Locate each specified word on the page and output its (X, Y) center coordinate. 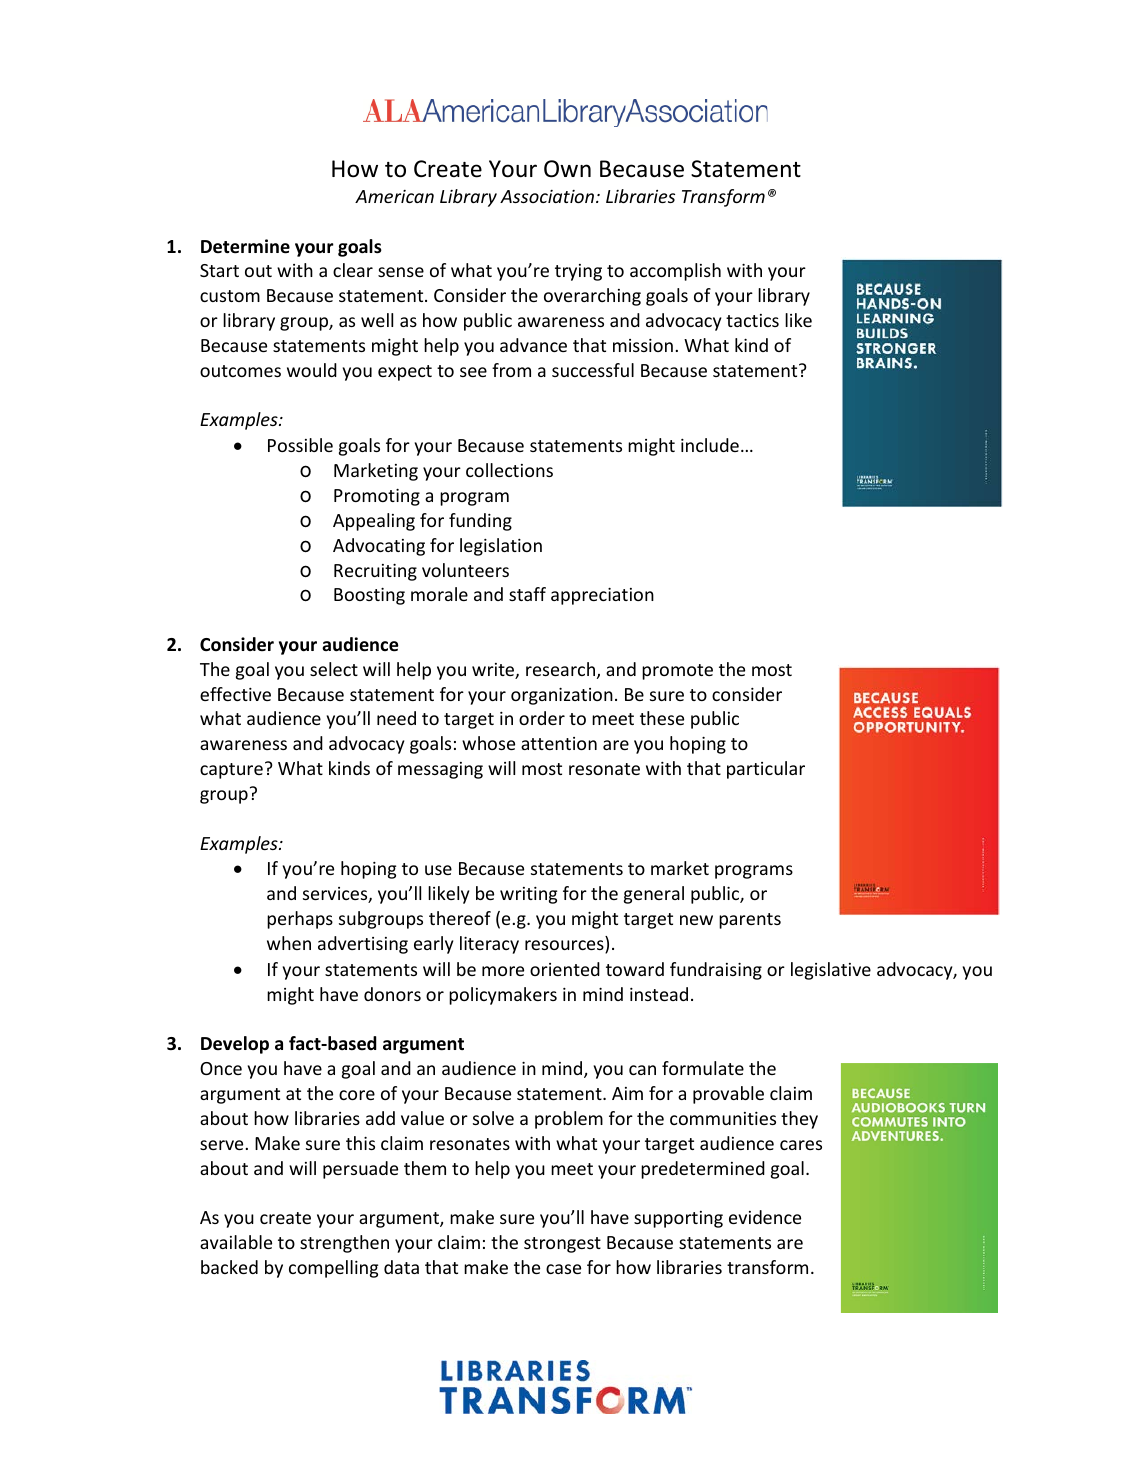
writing (528, 895)
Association (548, 196)
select (334, 669)
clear (353, 270)
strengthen (344, 1244)
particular (766, 770)
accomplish (675, 272)
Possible (300, 445)
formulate (703, 1068)
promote (677, 672)
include (710, 445)
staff (527, 594)
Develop (235, 1045)
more (503, 971)
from (511, 370)
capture (231, 771)
